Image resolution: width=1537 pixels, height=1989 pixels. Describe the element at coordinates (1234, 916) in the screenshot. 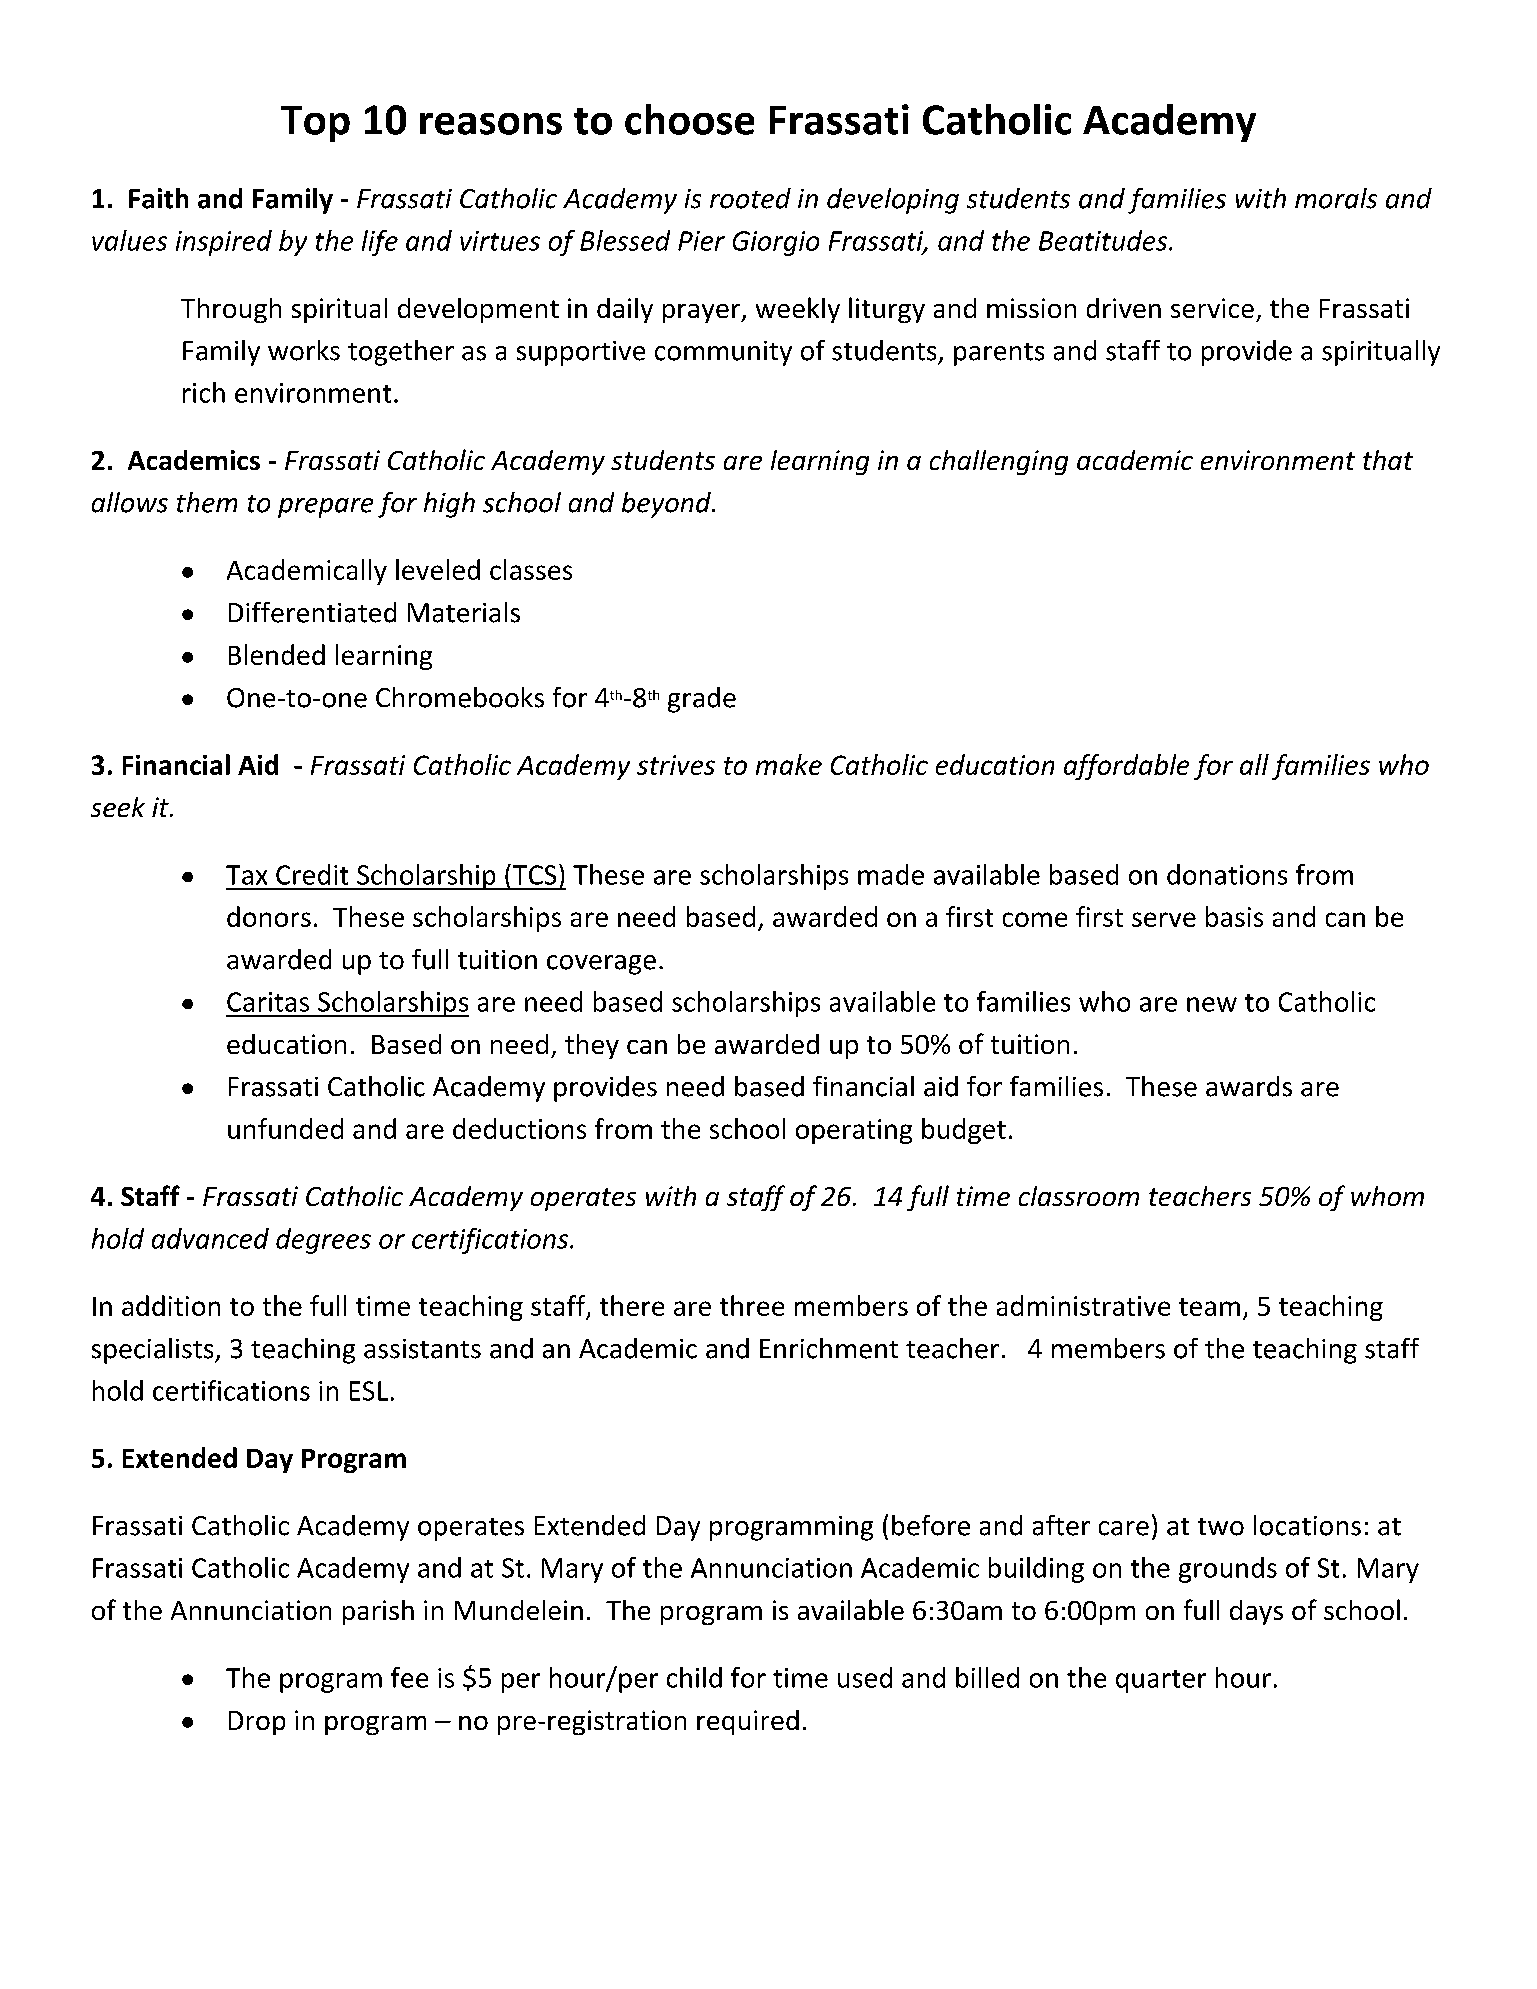

I see `basis` at that location.
